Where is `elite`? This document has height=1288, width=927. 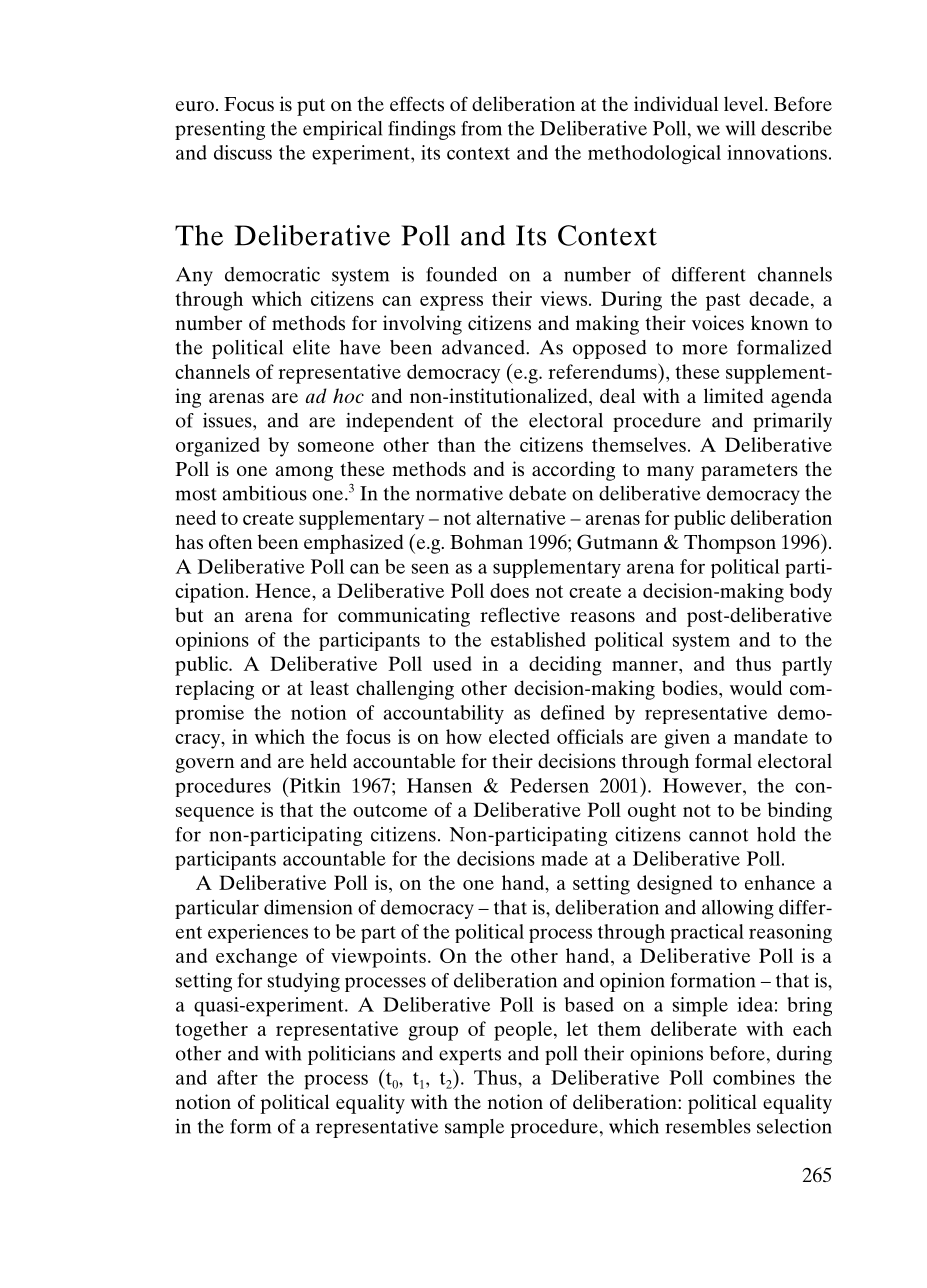 elite is located at coordinates (311, 347).
